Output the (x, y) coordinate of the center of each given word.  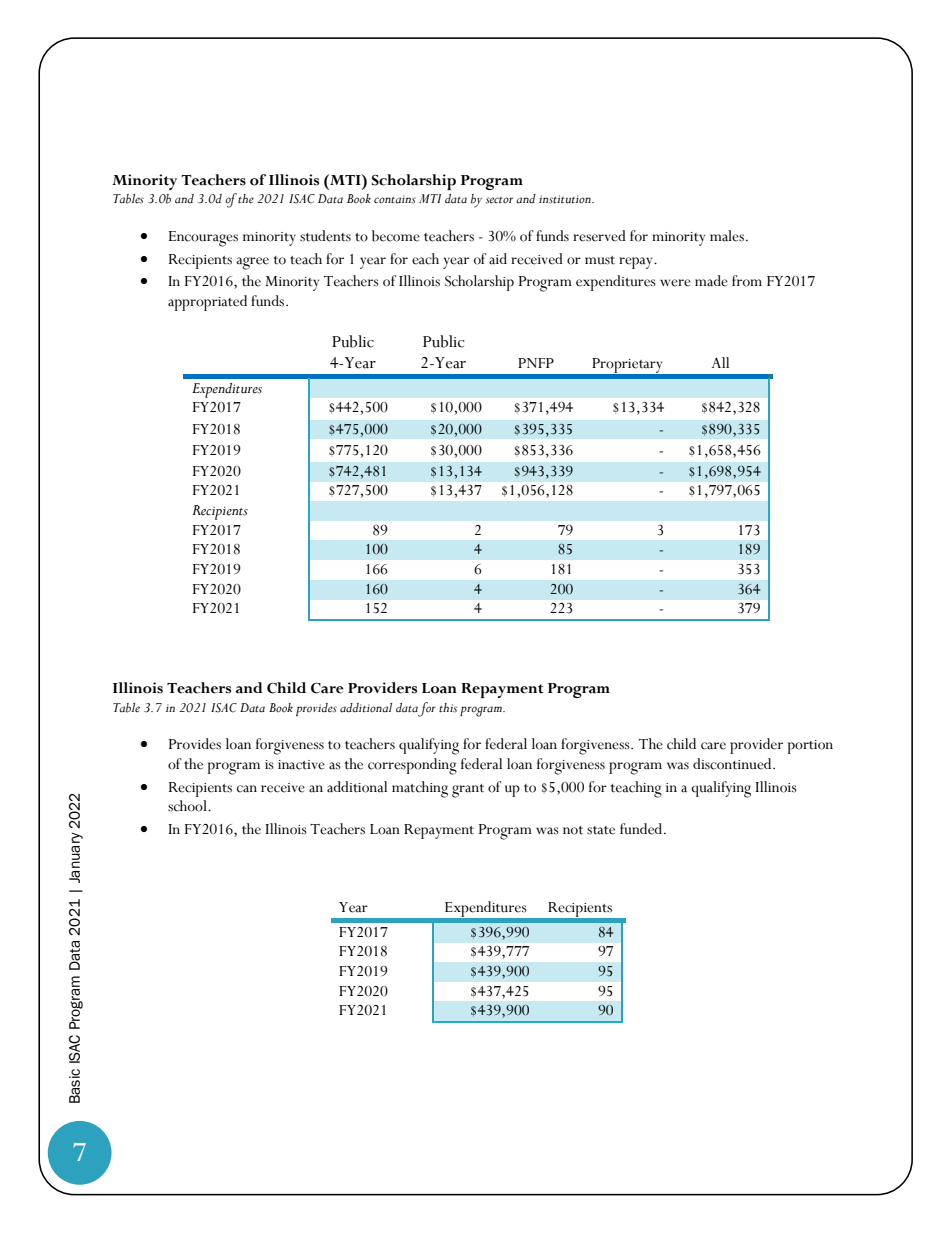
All (720, 362)
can (247, 789)
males (727, 236)
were (675, 283)
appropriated (207, 303)
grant (468, 791)
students (325, 236)
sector (499, 200)
